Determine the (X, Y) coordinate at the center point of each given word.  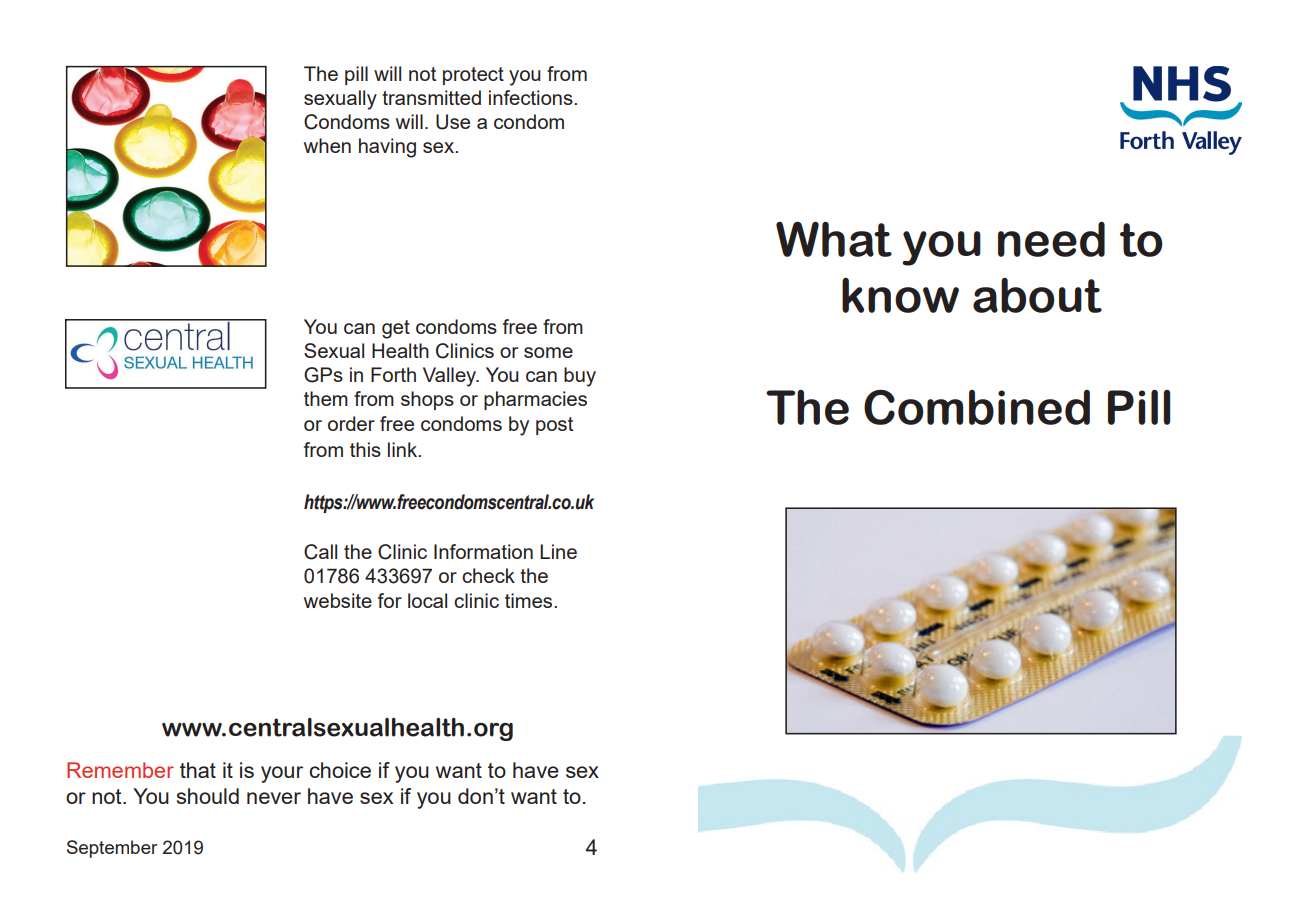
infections (532, 97)
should (208, 796)
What (834, 239)
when (327, 145)
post (554, 426)
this (365, 449)
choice (340, 770)
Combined (977, 407)
